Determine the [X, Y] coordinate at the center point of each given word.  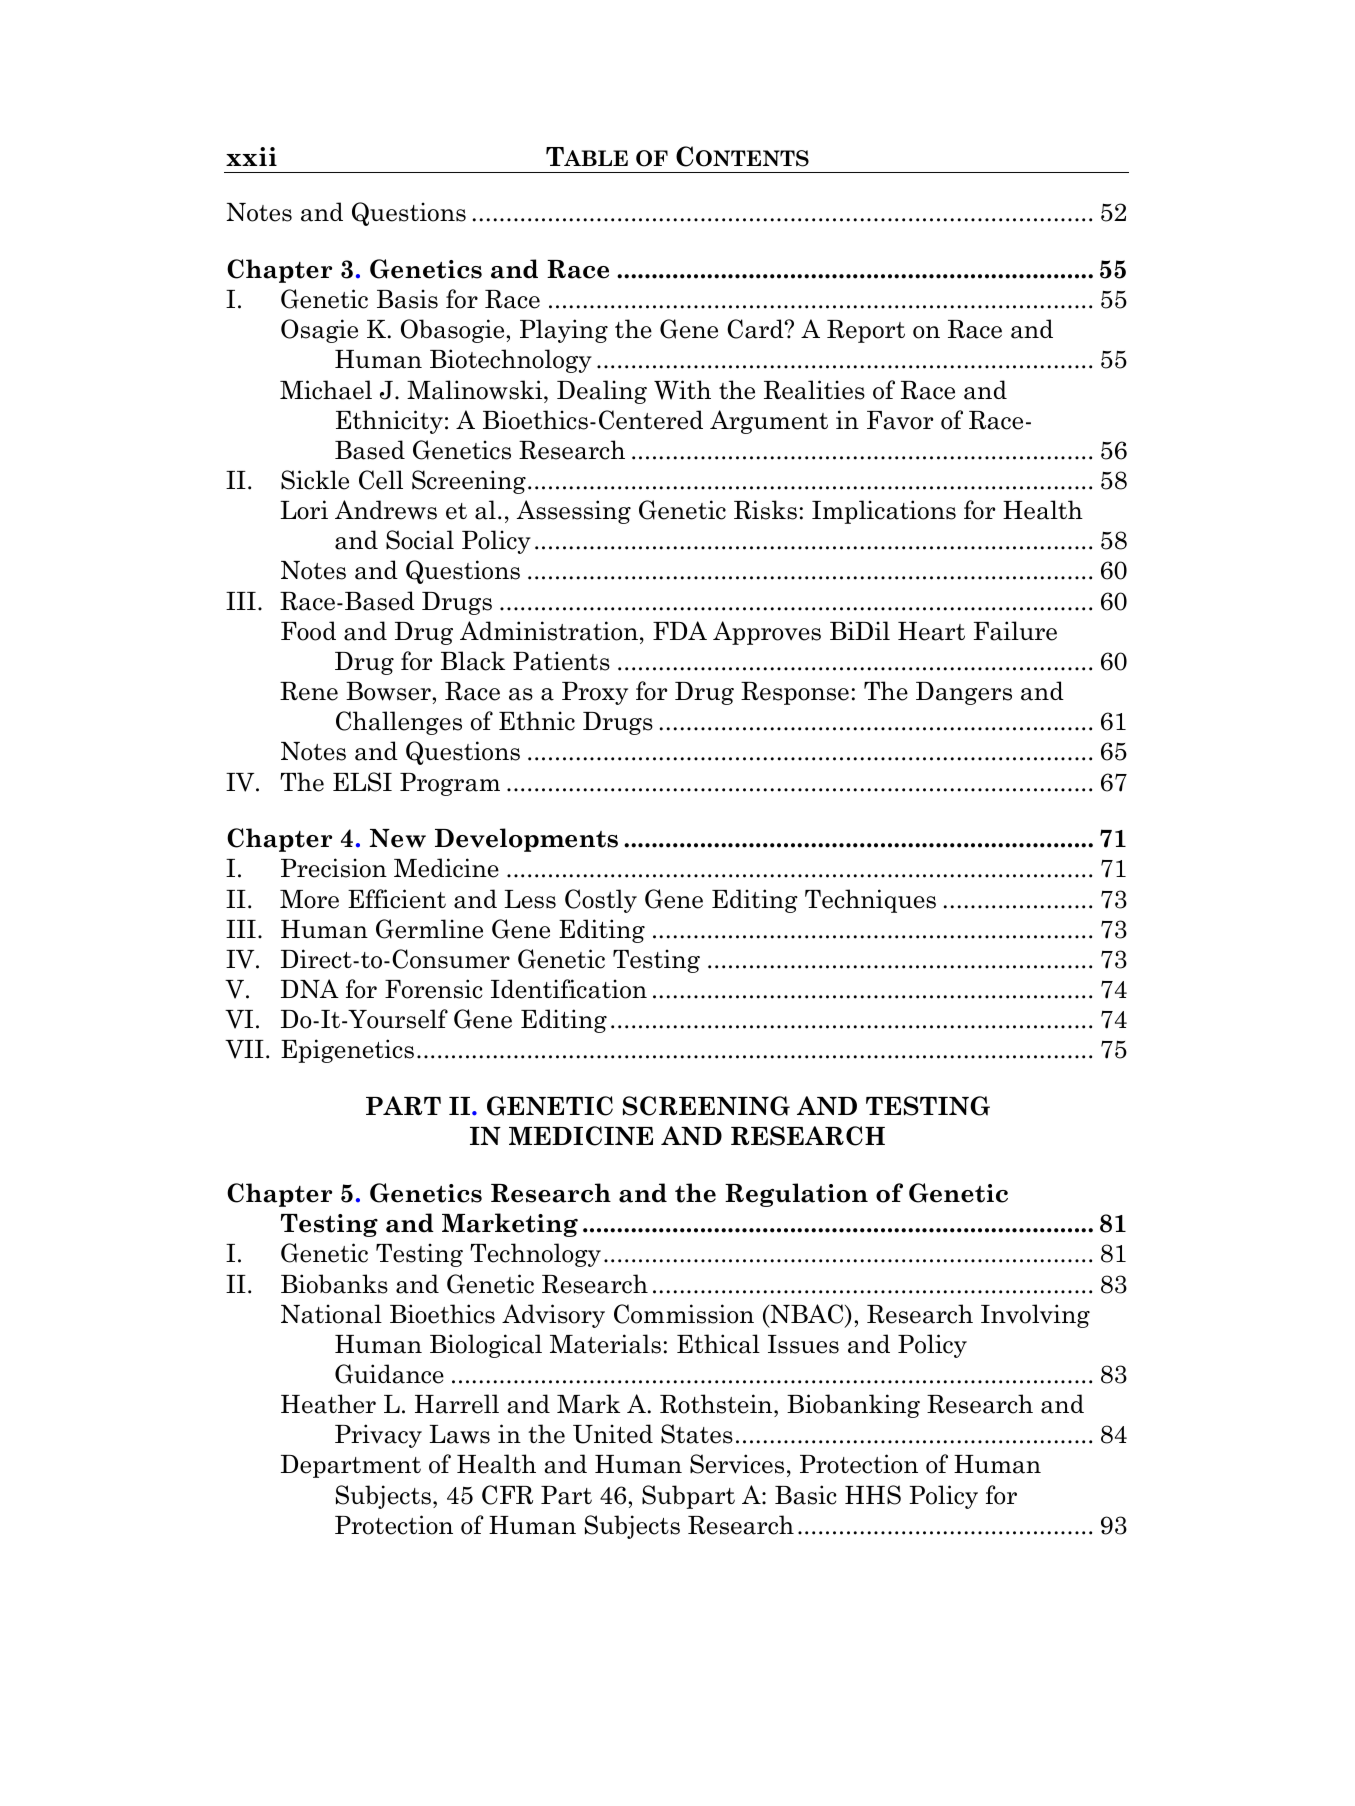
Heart [931, 631]
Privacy [378, 1436]
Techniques [870, 901]
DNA [310, 988]
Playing [564, 331]
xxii [251, 156]
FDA [680, 630]
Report [866, 331]
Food [308, 631]
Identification [569, 989]
